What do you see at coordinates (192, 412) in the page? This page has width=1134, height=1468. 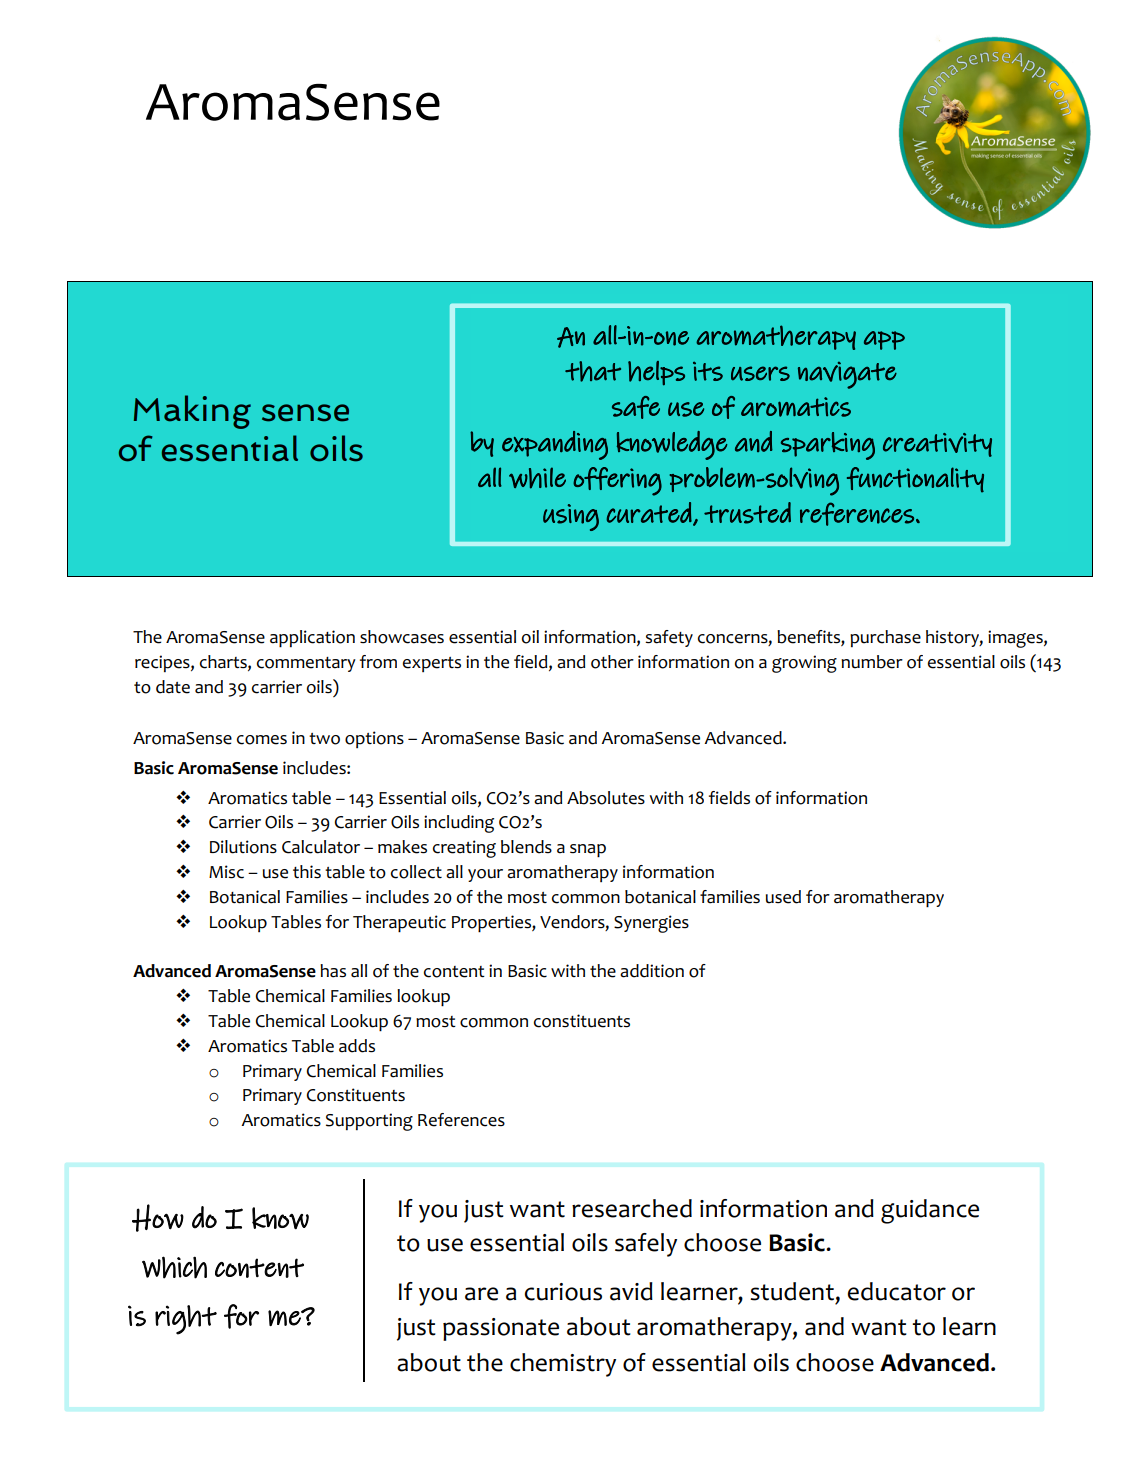 I see `Making` at bounding box center [192, 412].
